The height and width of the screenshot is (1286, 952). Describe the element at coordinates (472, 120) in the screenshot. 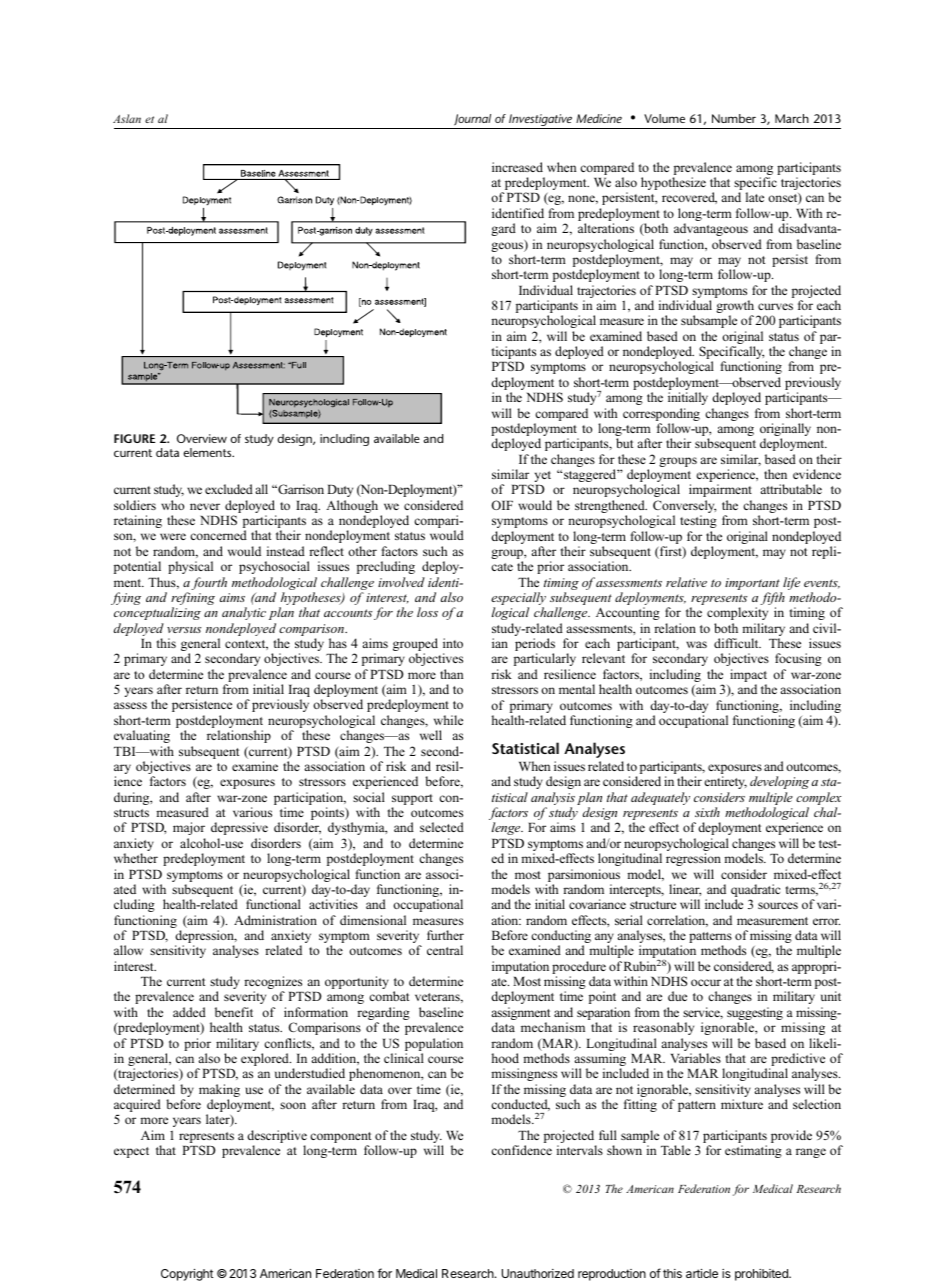

I see `Journal` at that location.
